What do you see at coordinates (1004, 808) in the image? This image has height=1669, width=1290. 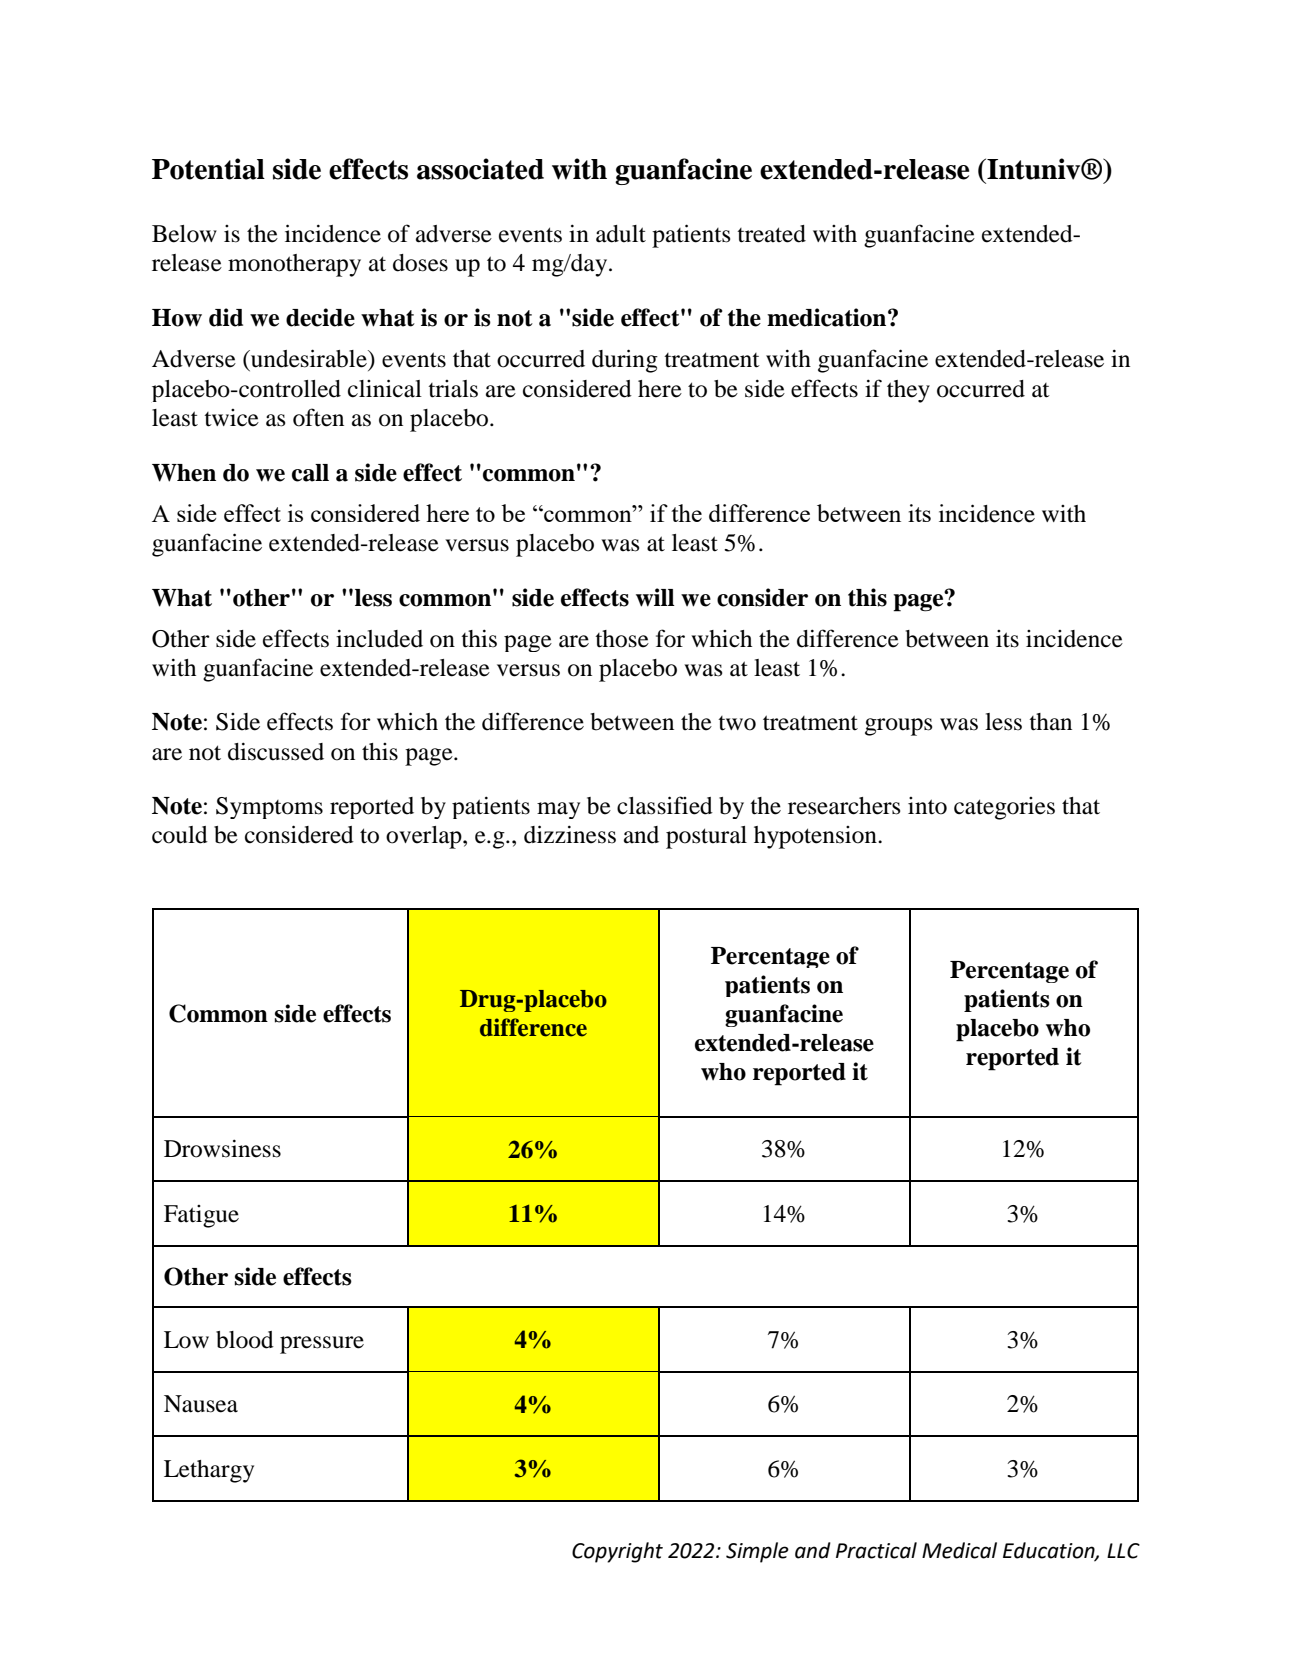 I see `categories` at bounding box center [1004, 808].
